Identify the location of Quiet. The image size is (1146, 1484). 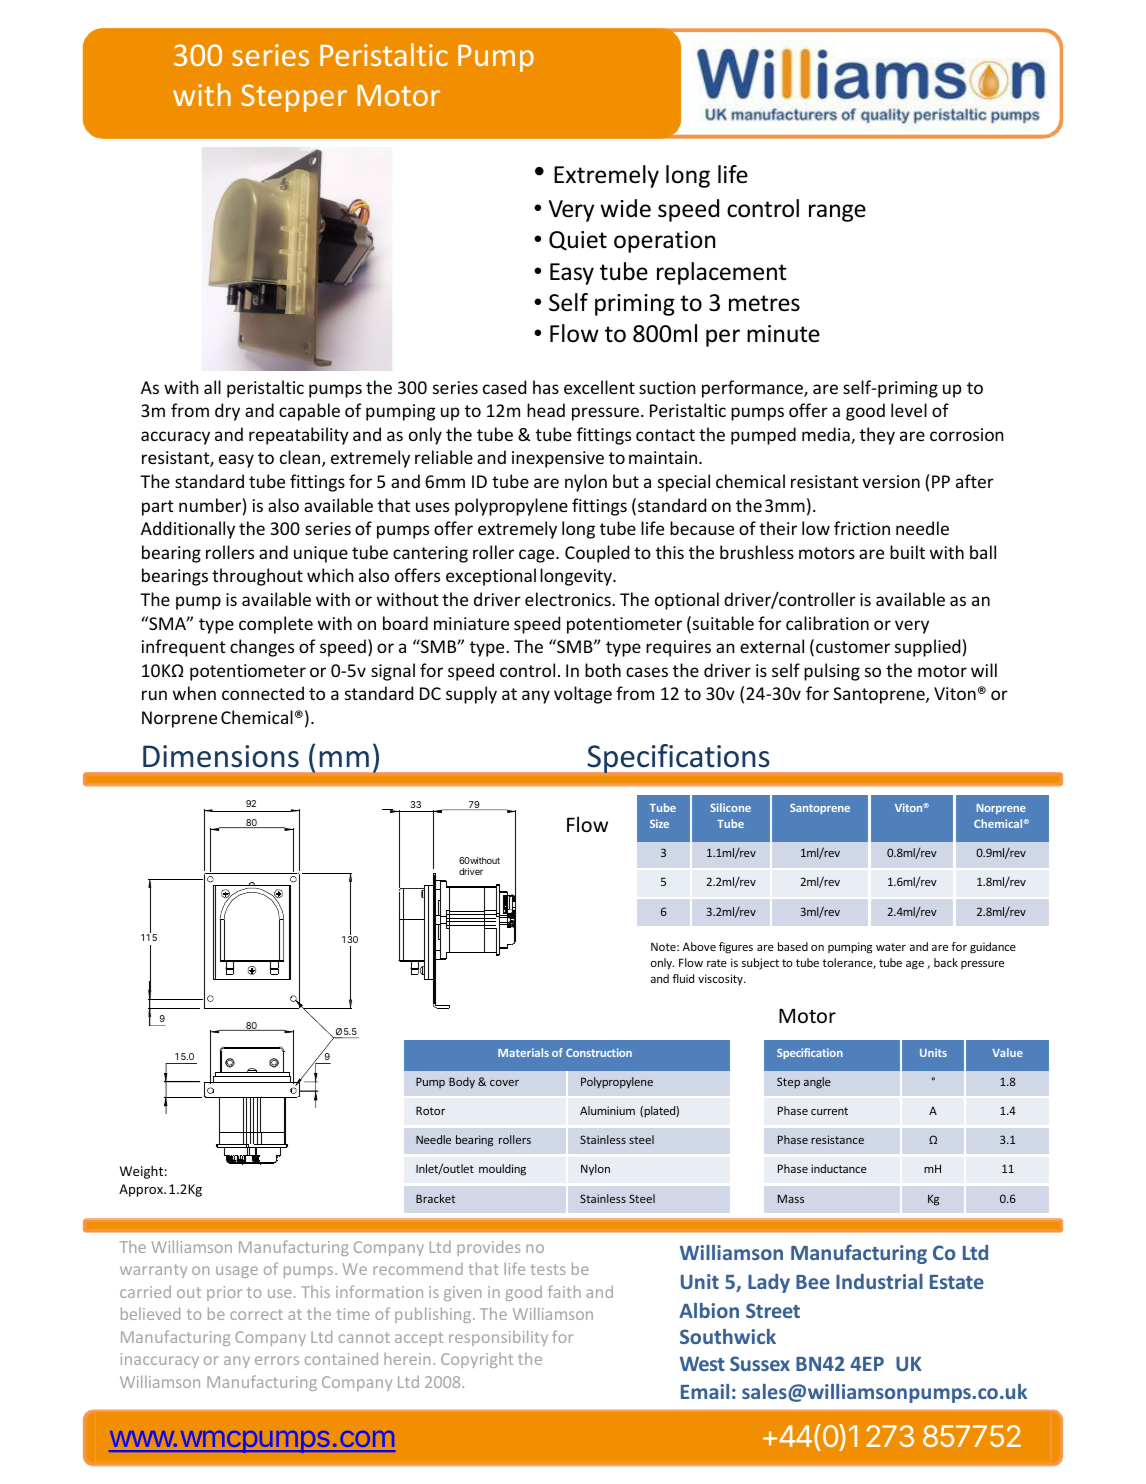
(578, 241).
